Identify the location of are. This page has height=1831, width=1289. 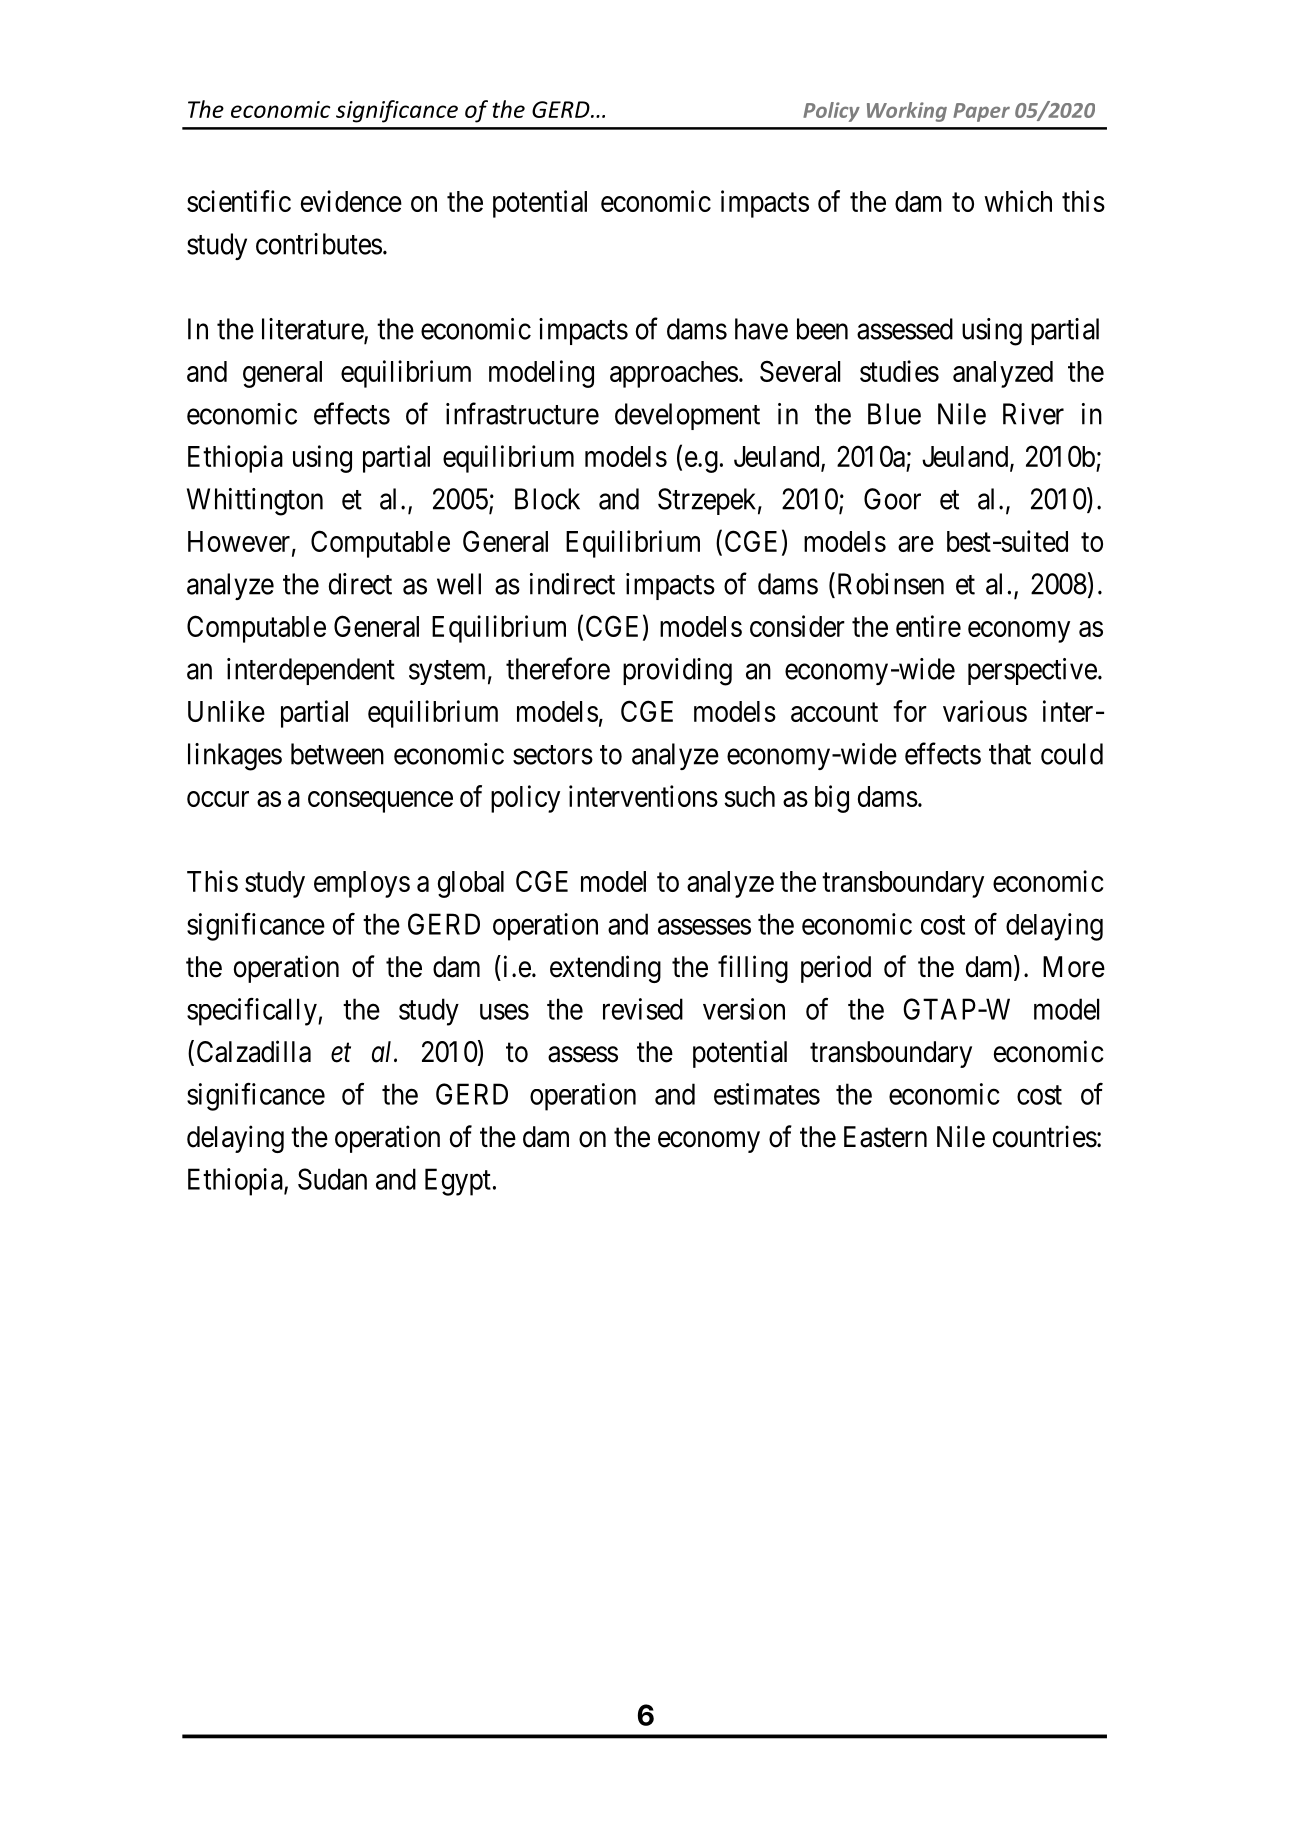
(916, 544).
